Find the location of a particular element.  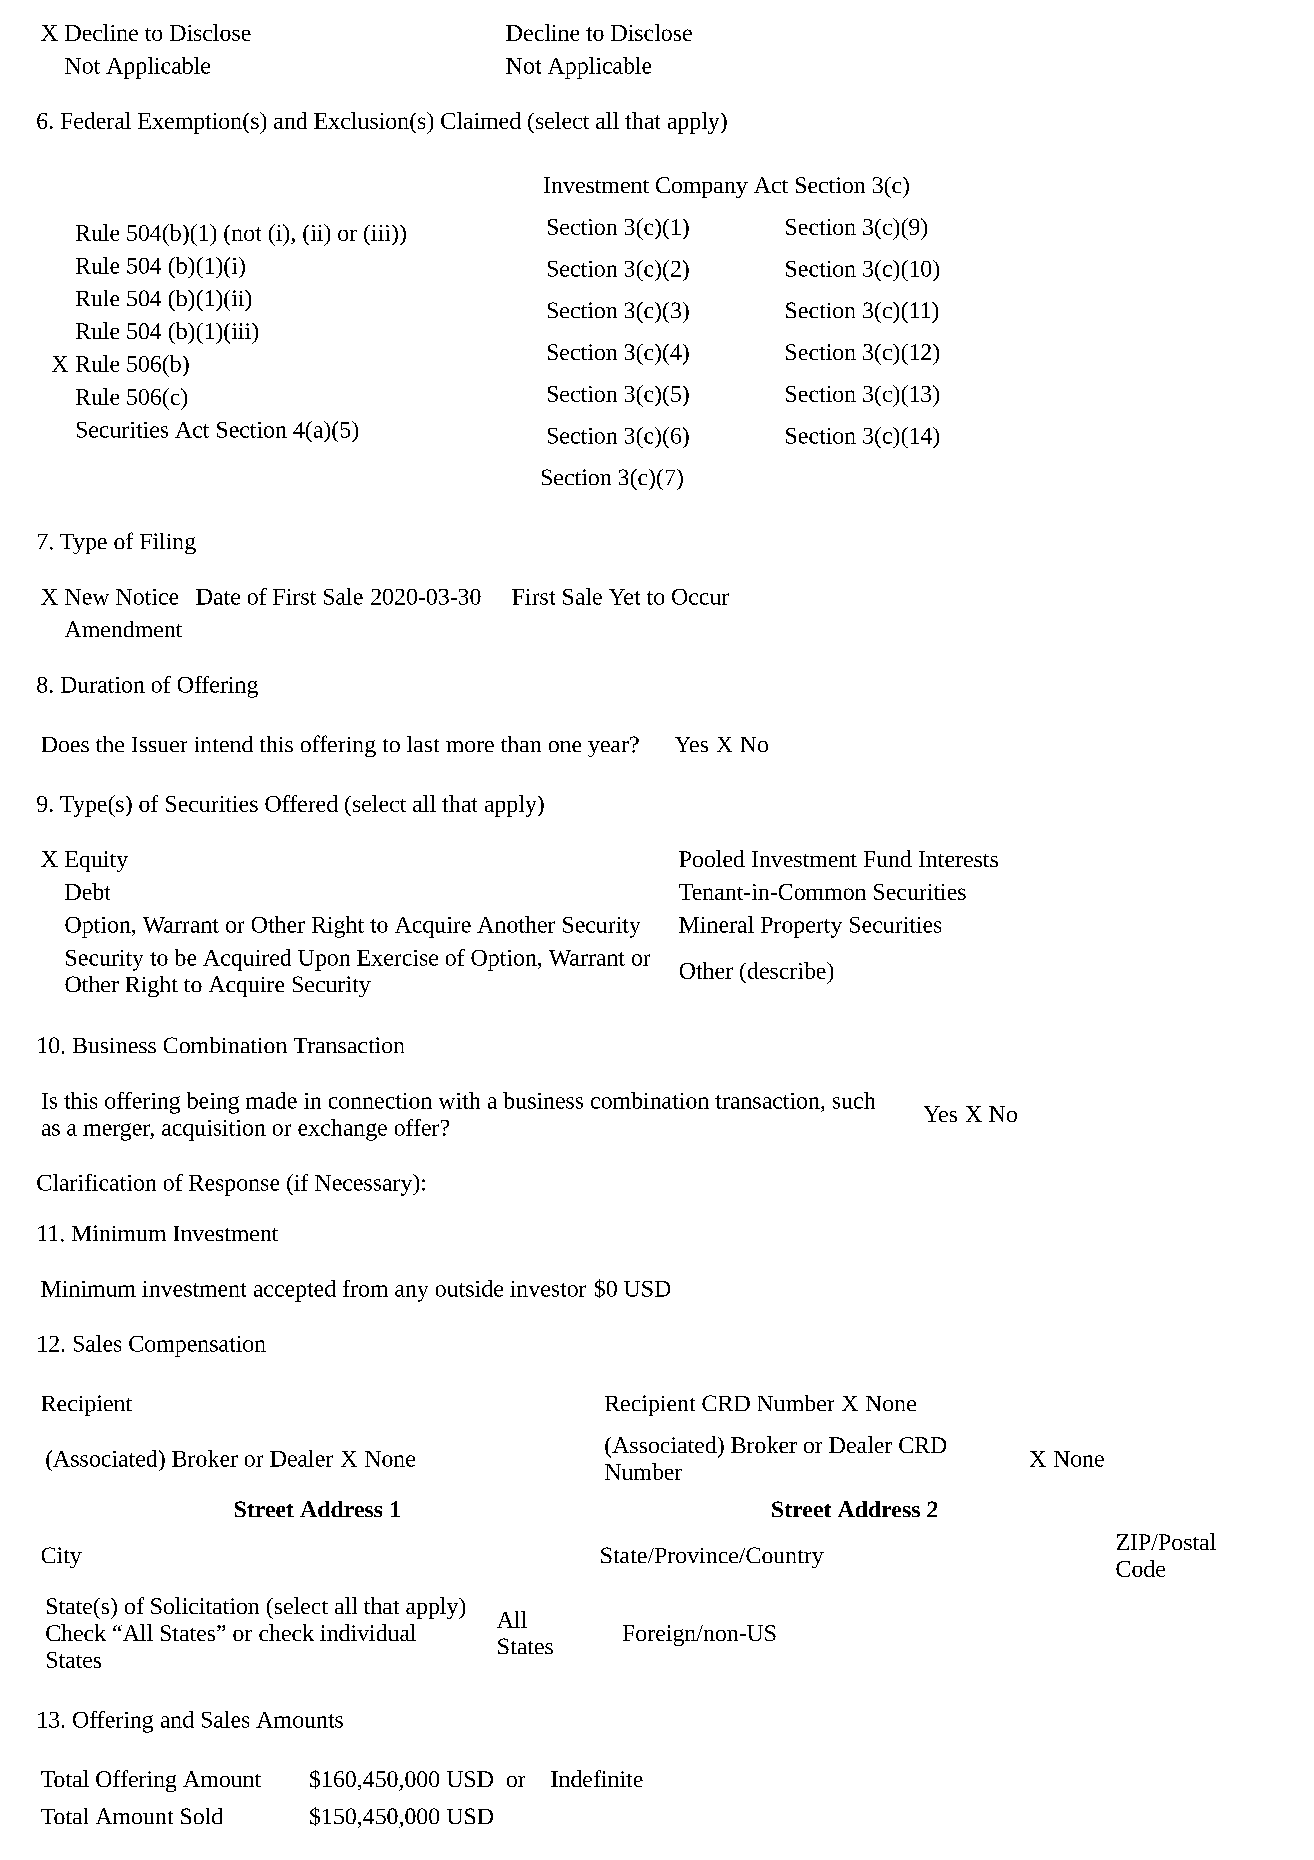

Upon is located at coordinates (324, 960).
